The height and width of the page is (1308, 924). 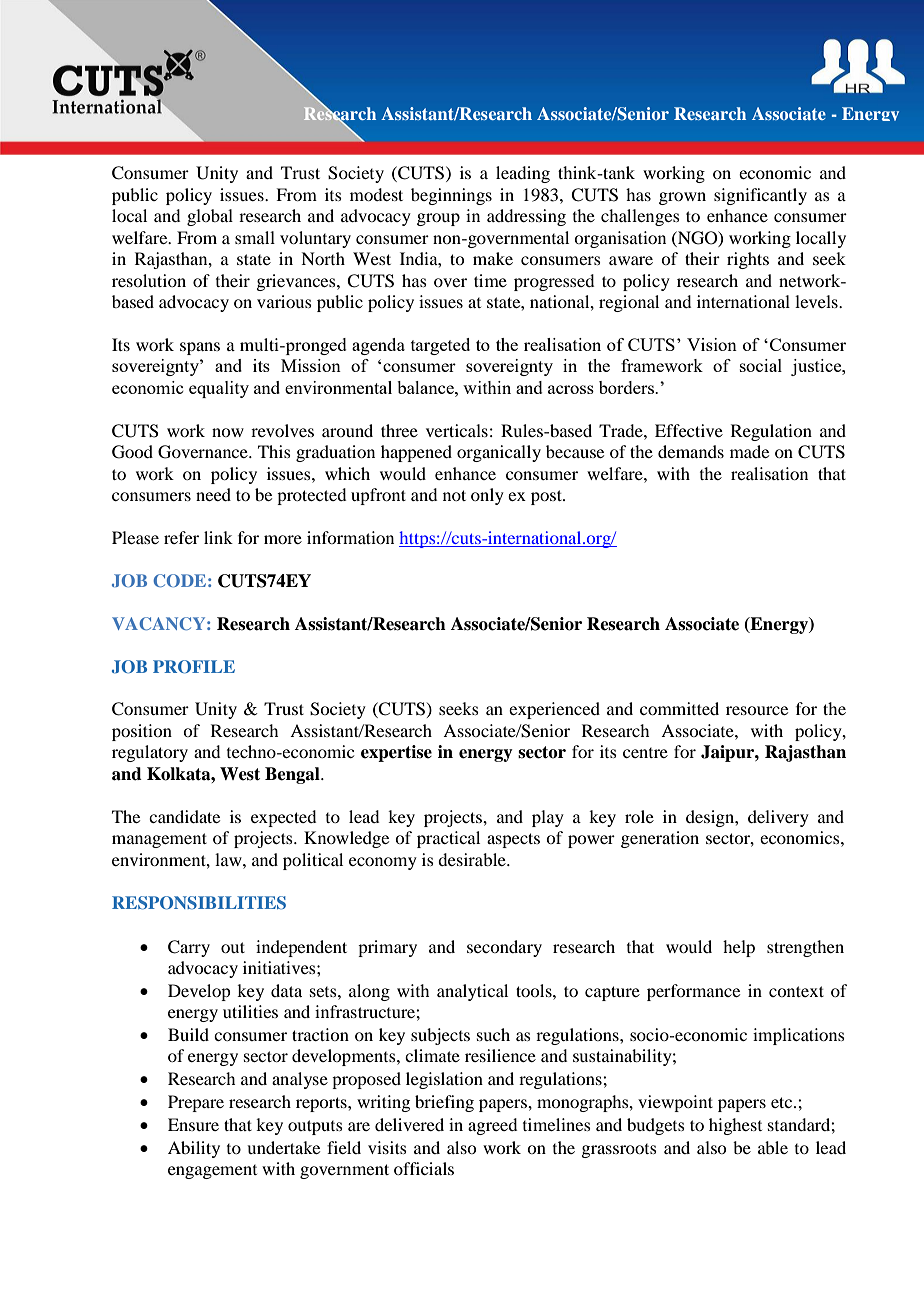 I want to click on law, so click(x=229, y=859).
